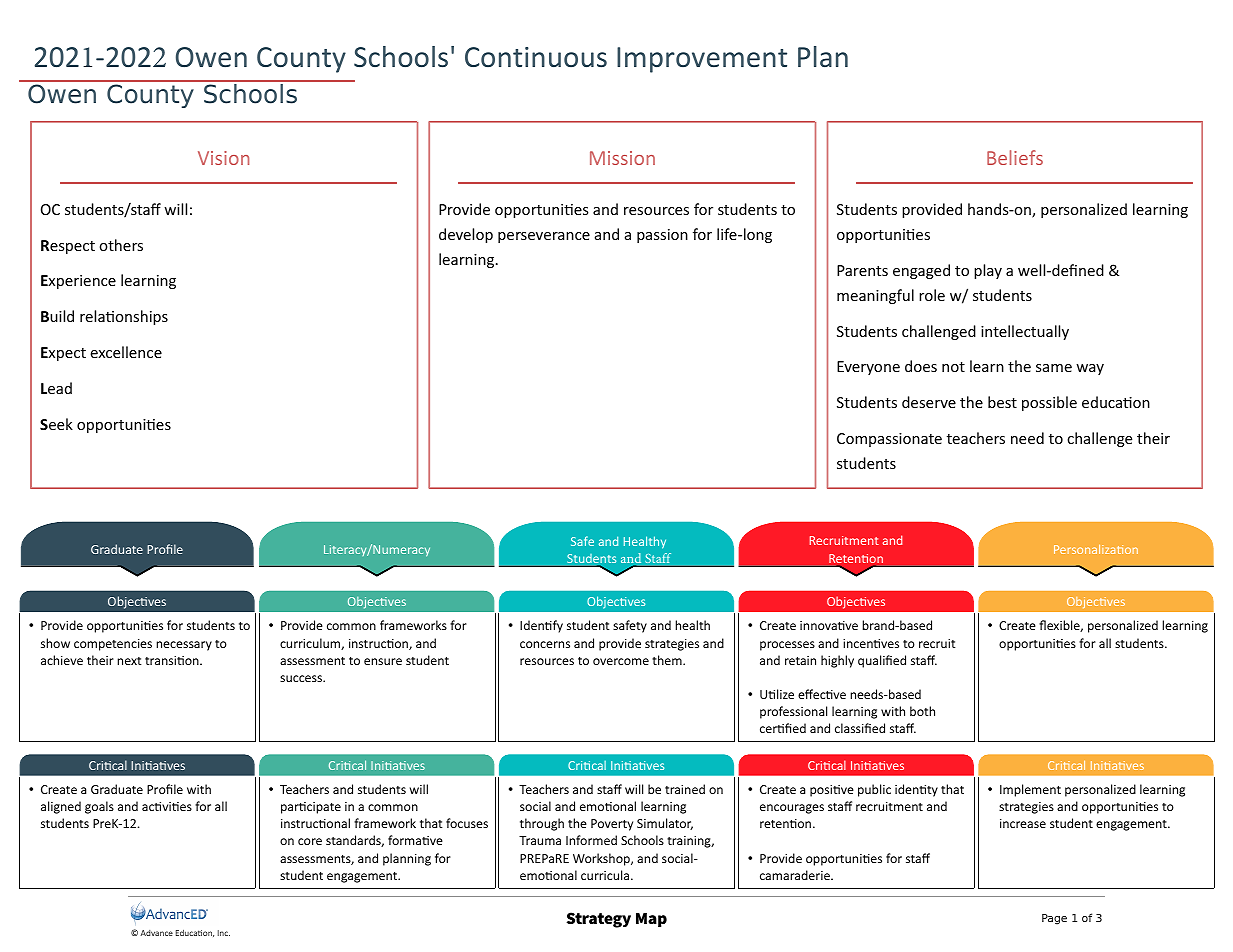 The width and height of the document is (1233, 952). What do you see at coordinates (156, 933) in the document?
I see `Advance` at bounding box center [156, 933].
